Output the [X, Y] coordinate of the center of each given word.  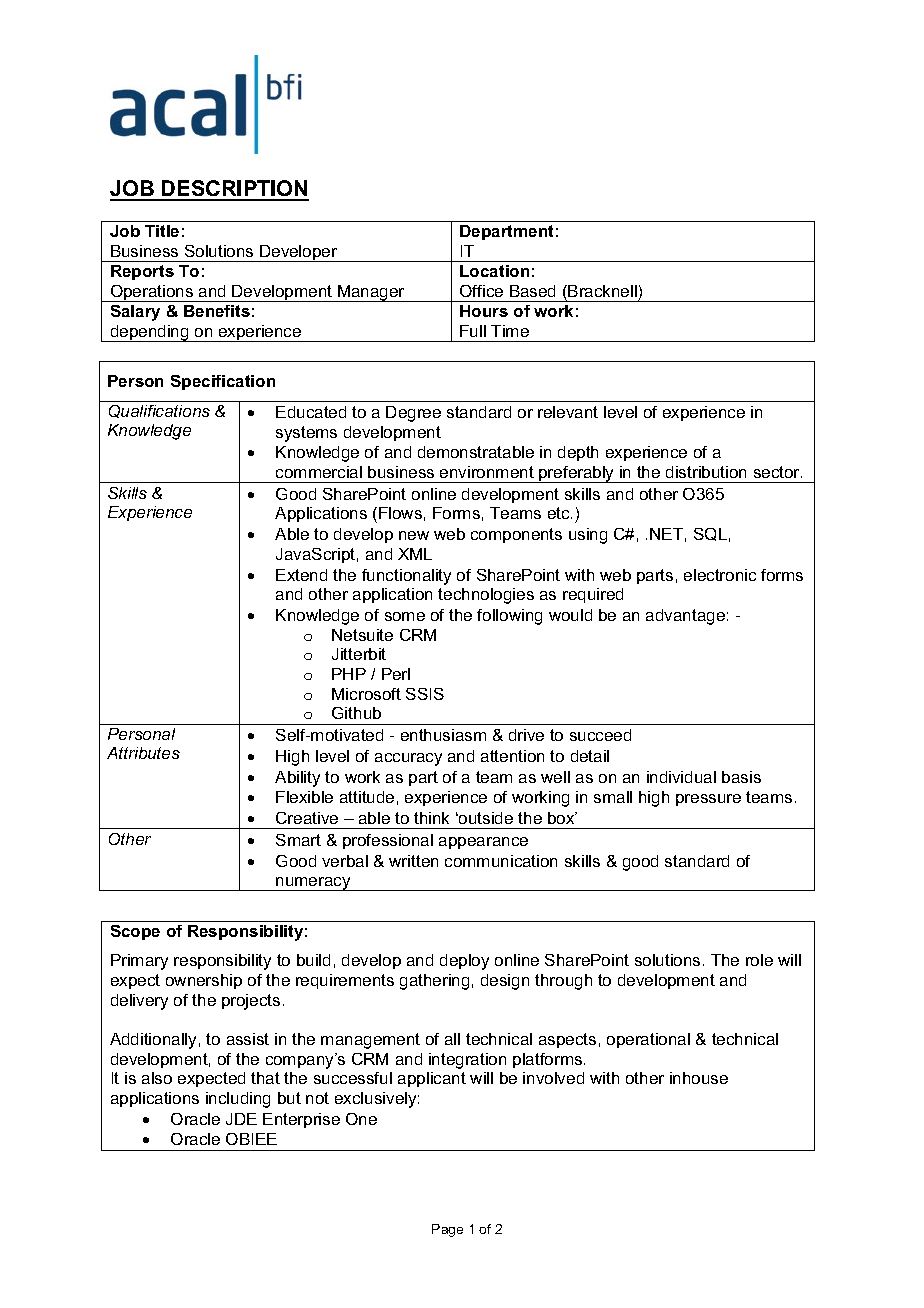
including [238, 1100]
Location [494, 271]
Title [162, 231]
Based [532, 291]
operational [648, 1040]
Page [447, 1230]
